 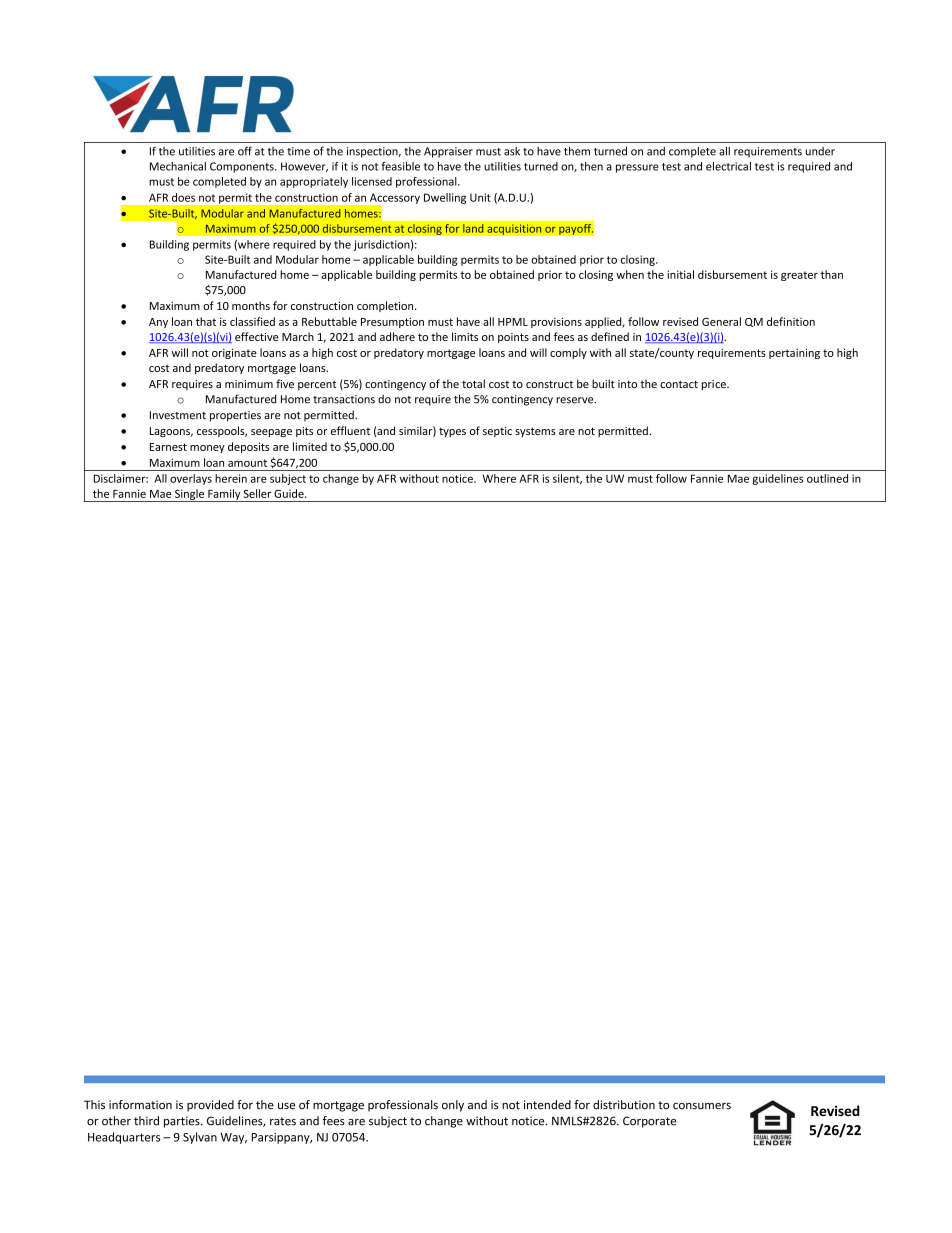 I want to click on Corporate, so click(x=649, y=1122).
